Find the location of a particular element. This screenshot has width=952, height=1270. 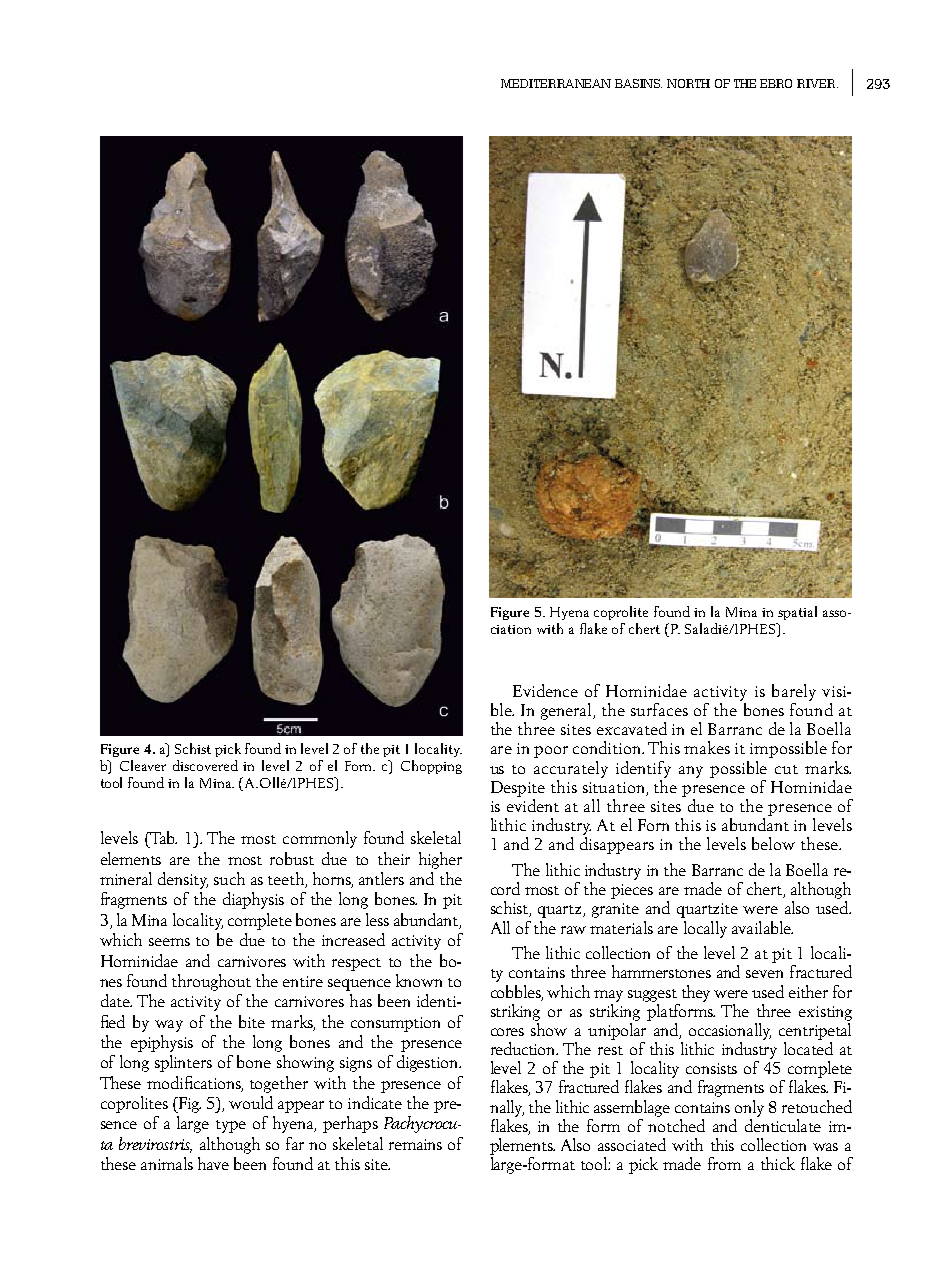

north is located at coordinates (688, 83).
